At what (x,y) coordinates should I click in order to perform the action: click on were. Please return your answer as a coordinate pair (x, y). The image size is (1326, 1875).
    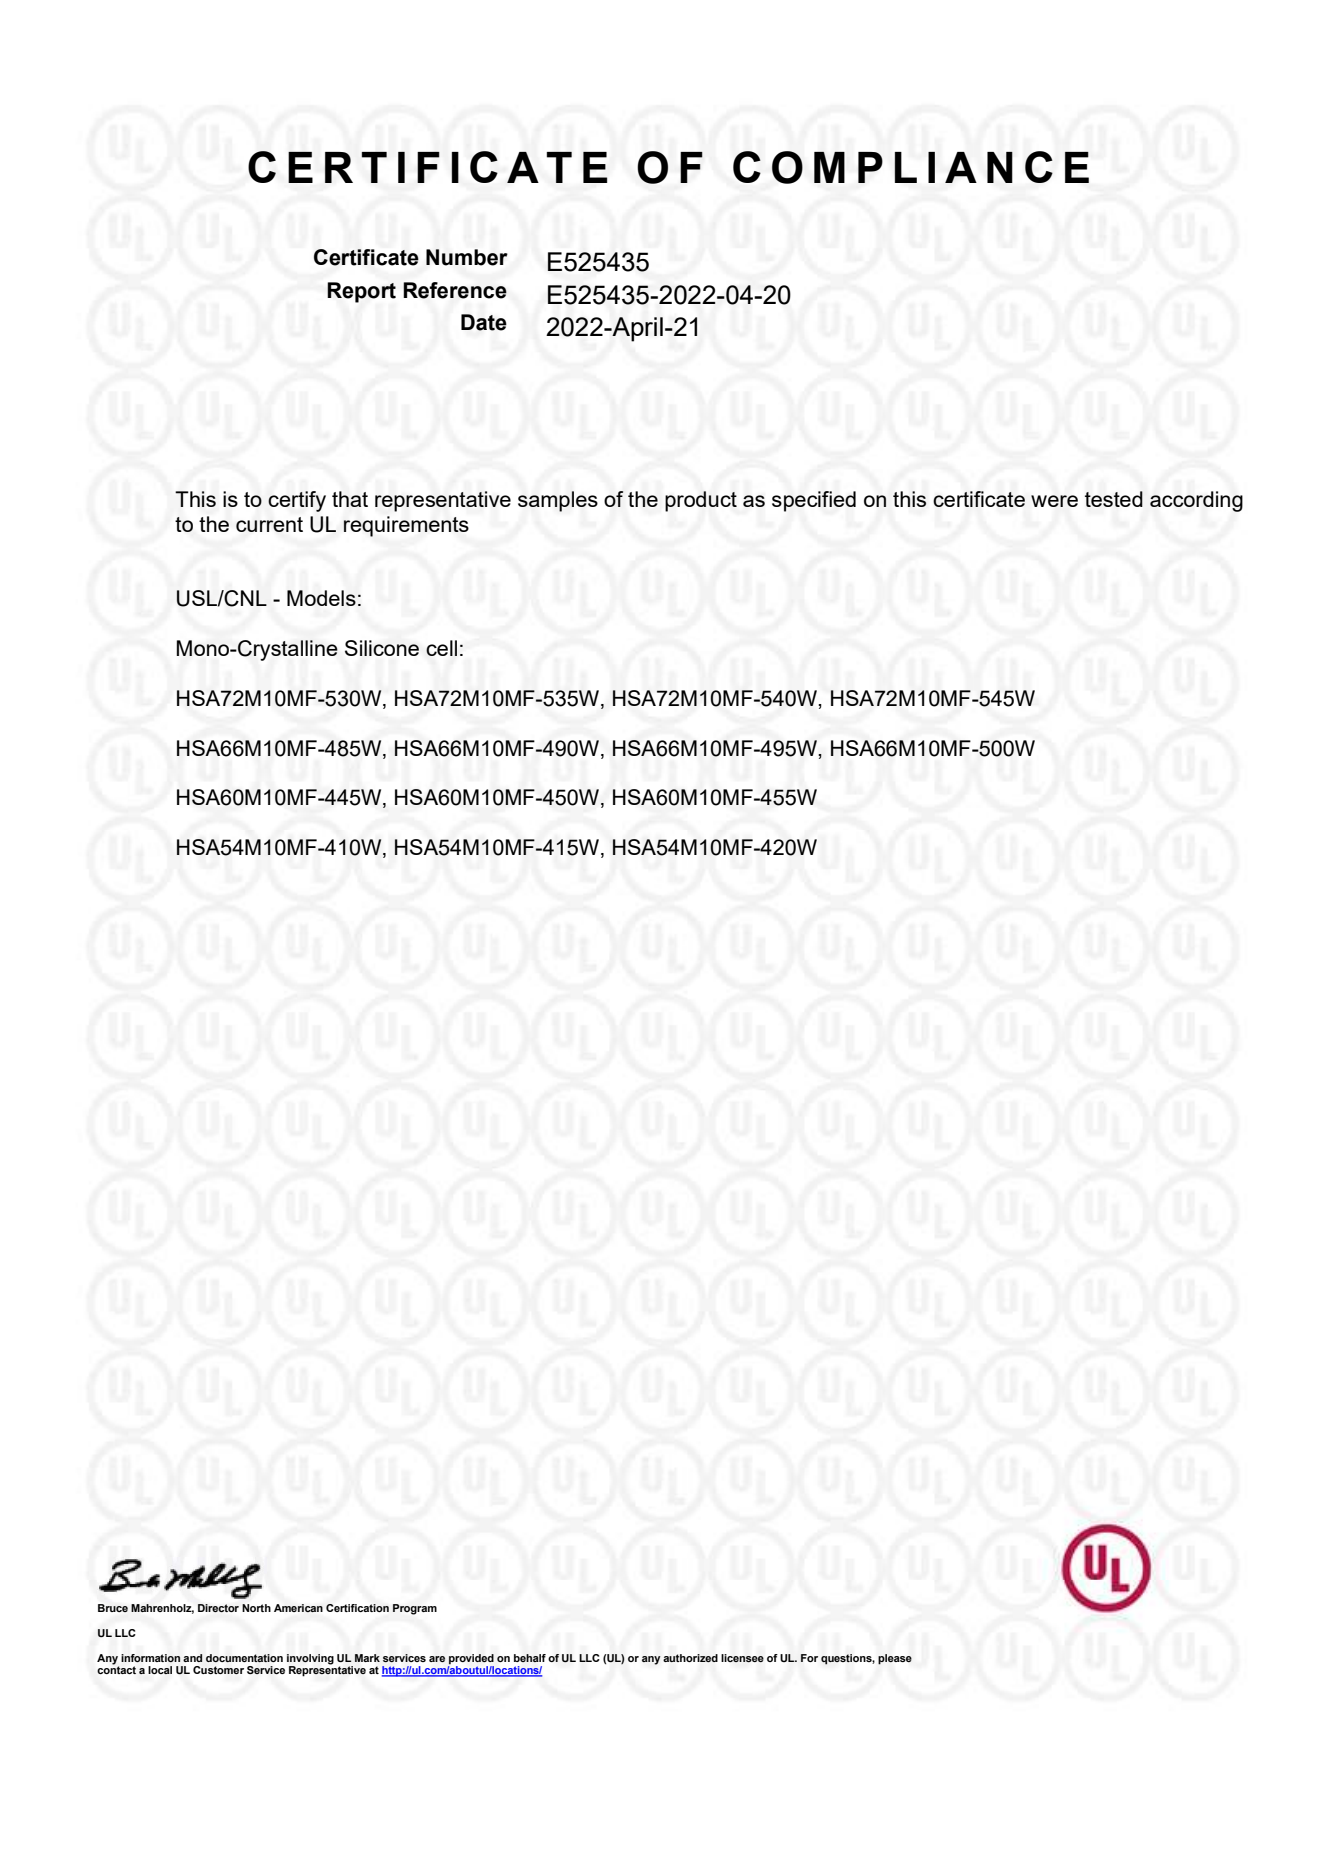
    Looking at the image, I should click on (1054, 501).
